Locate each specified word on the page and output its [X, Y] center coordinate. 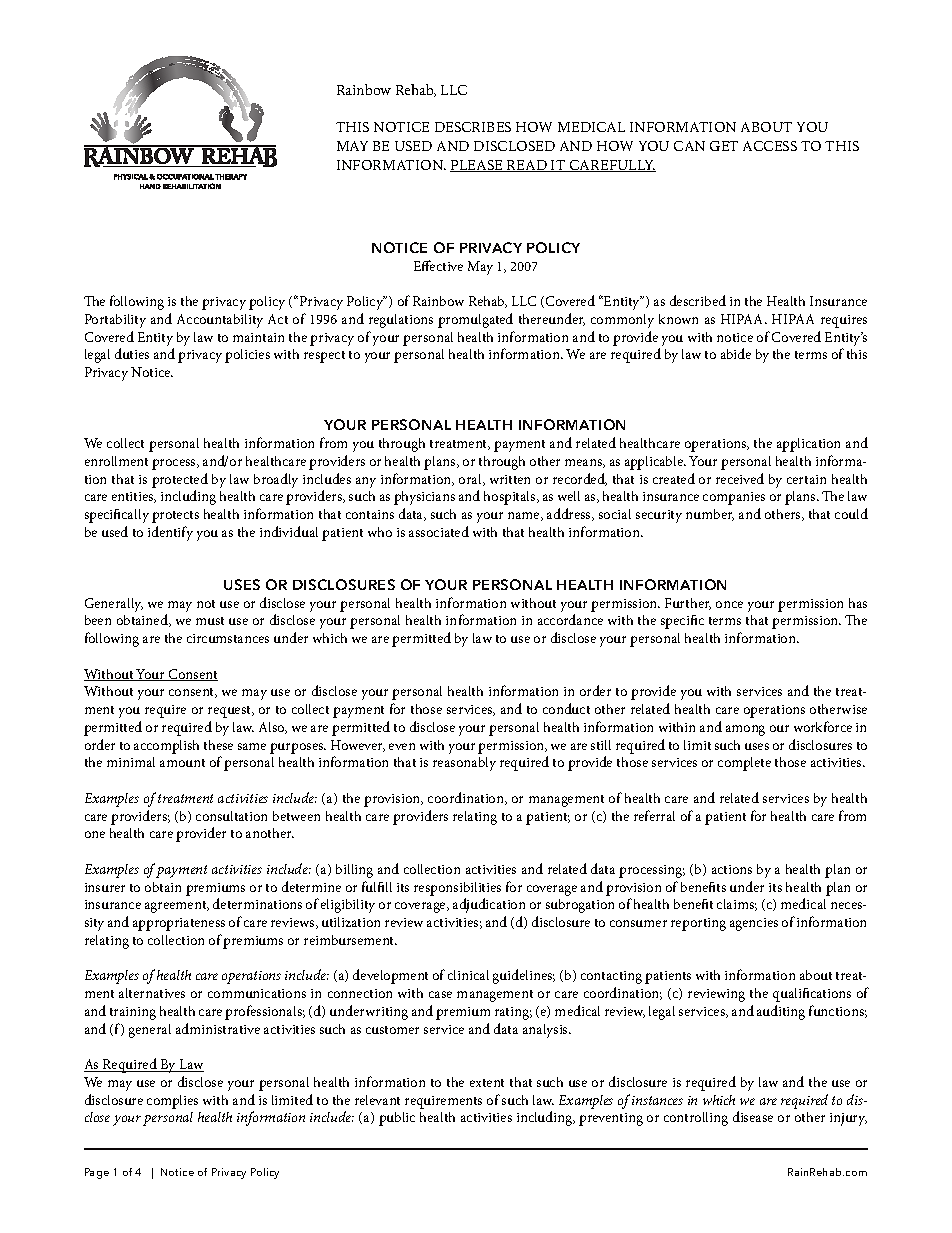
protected [180, 480]
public [397, 1119]
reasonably [464, 764]
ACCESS [770, 146]
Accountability [220, 321]
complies [172, 1102]
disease [753, 1116]
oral [471, 480]
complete [744, 764]
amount [182, 763]
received [740, 478]
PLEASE [477, 166]
